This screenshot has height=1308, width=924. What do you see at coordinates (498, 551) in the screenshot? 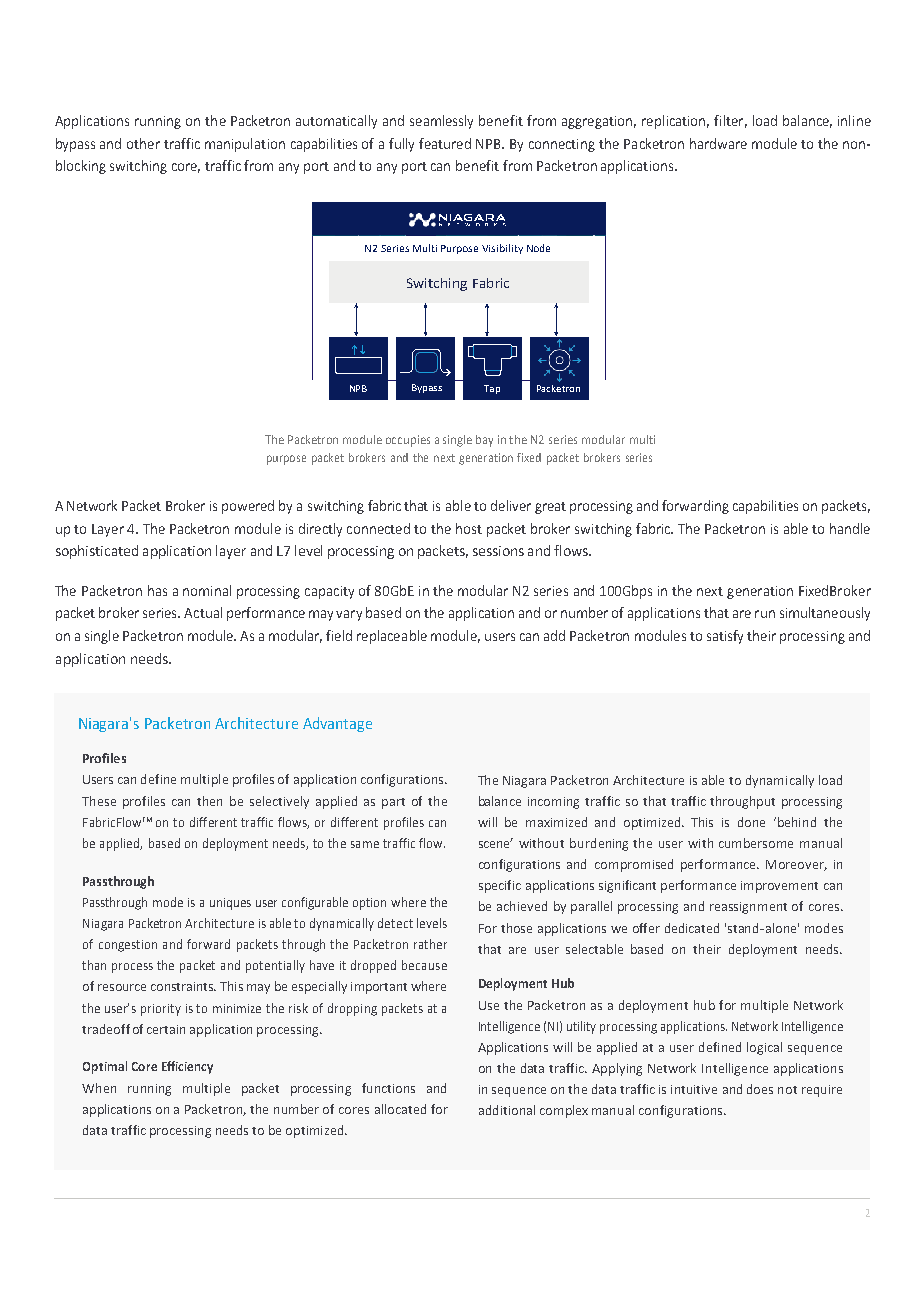
I see `sessions` at bounding box center [498, 551].
